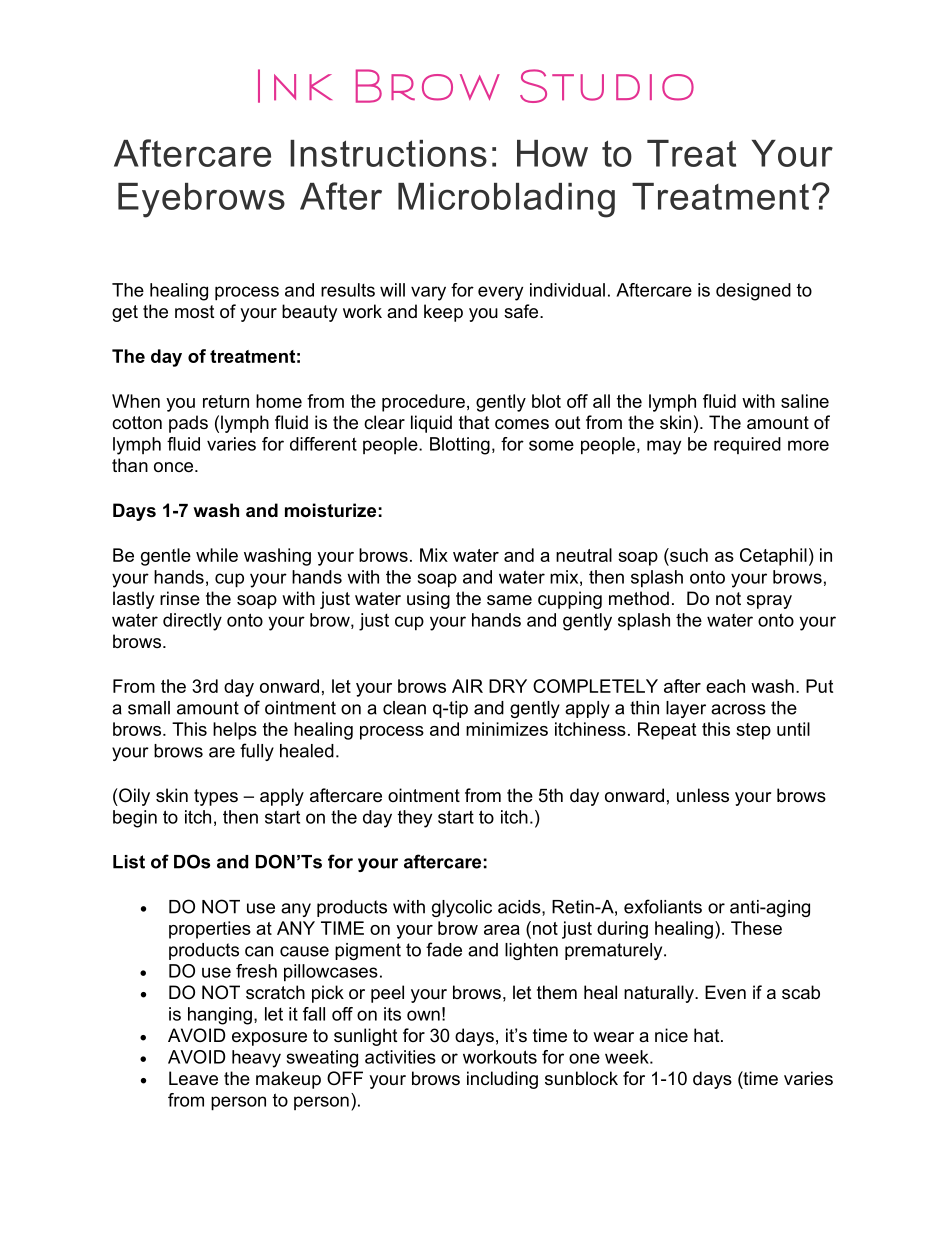 The height and width of the page is (1233, 952). Describe the element at coordinates (502, 1080) in the page. I see `including` at that location.
